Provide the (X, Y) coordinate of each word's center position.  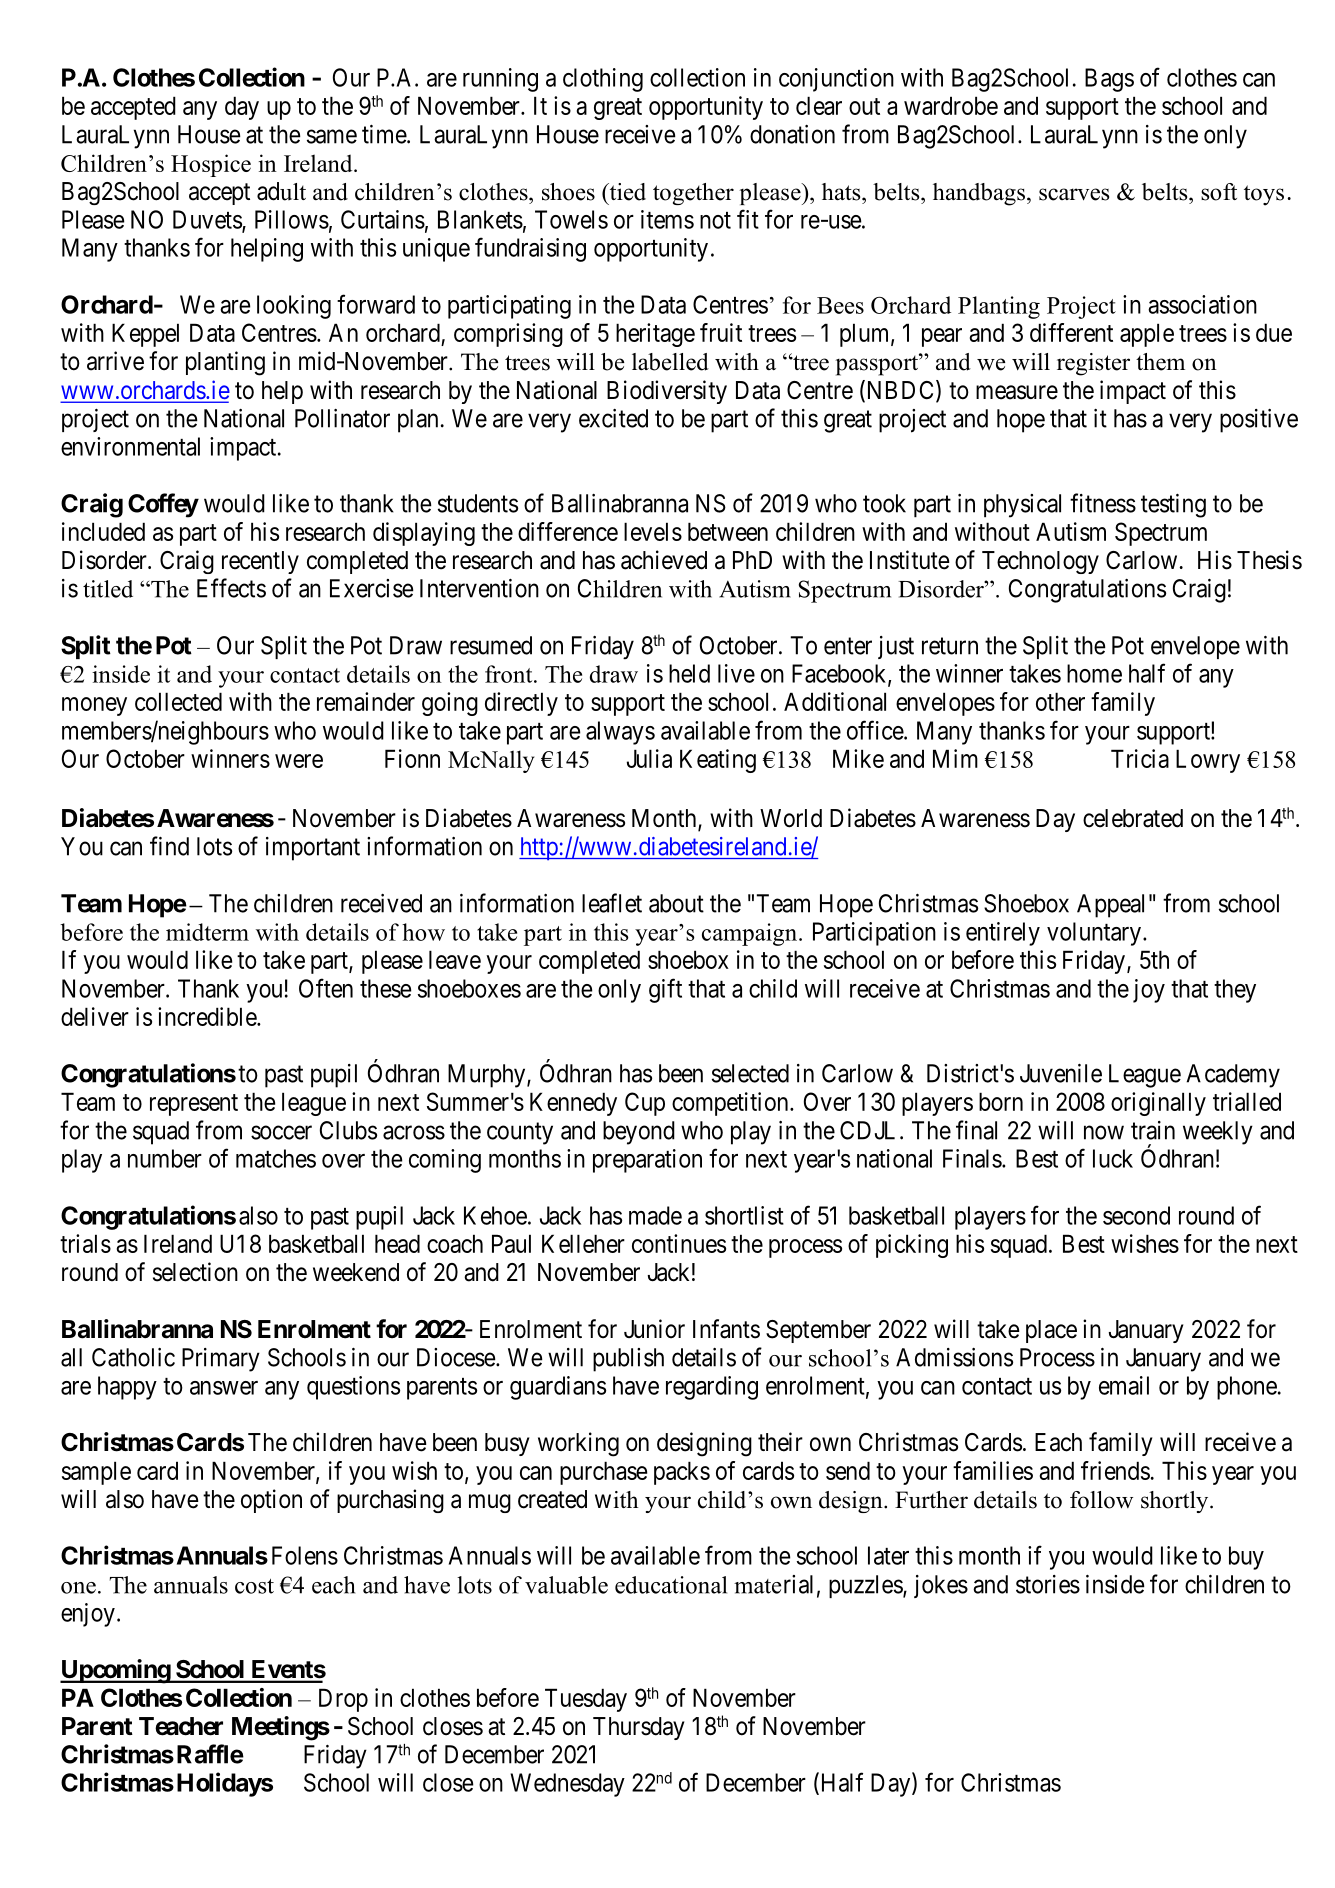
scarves (1074, 194)
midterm (207, 932)
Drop (343, 1700)
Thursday (638, 1728)
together (693, 194)
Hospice (211, 165)
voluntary (1094, 934)
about (676, 903)
